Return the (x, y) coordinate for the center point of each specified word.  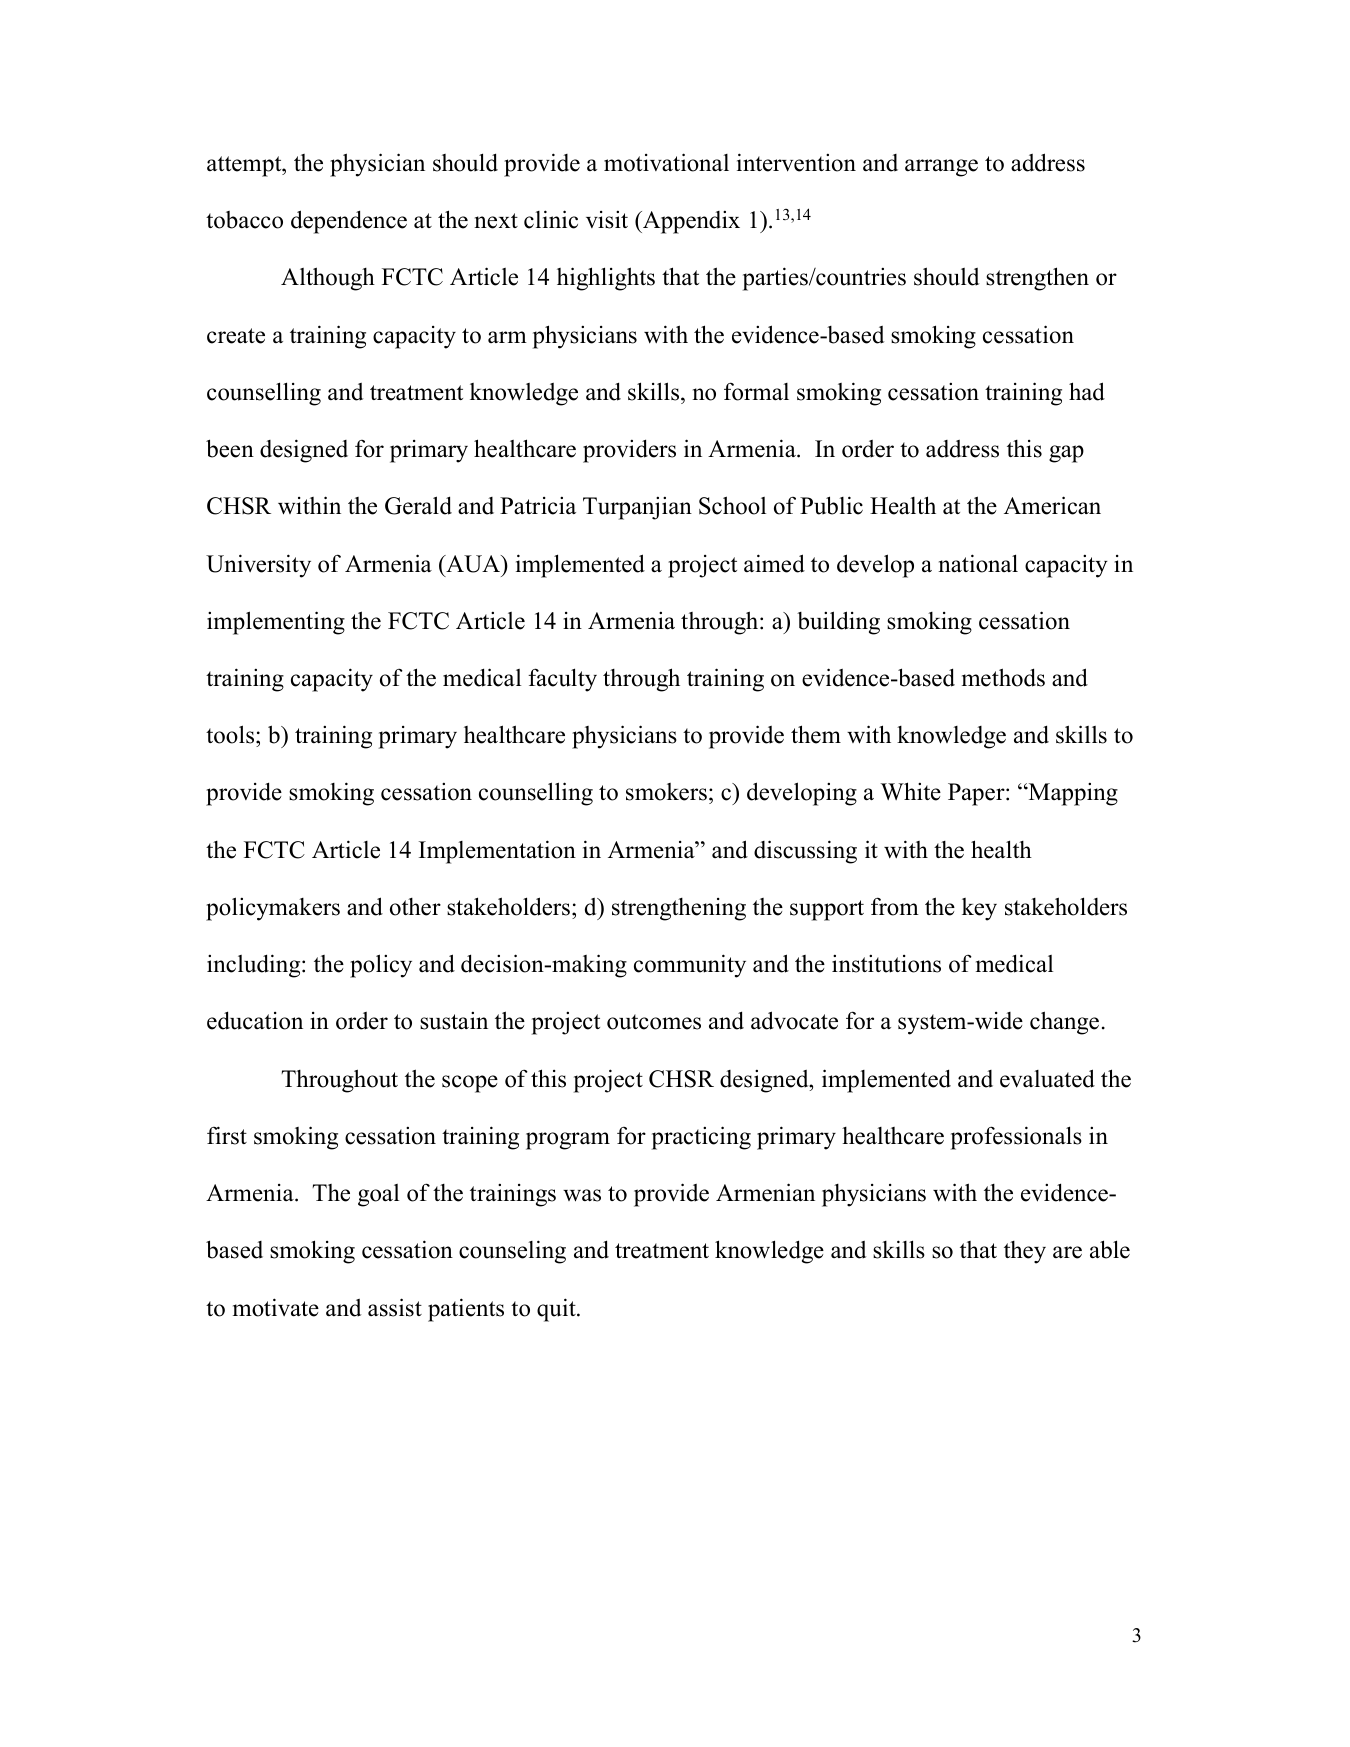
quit (557, 1310)
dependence (349, 222)
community (690, 966)
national (978, 563)
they (1025, 1252)
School (732, 505)
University (258, 566)
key (979, 909)
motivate (276, 1307)
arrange (941, 168)
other (415, 907)
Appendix (690, 222)
